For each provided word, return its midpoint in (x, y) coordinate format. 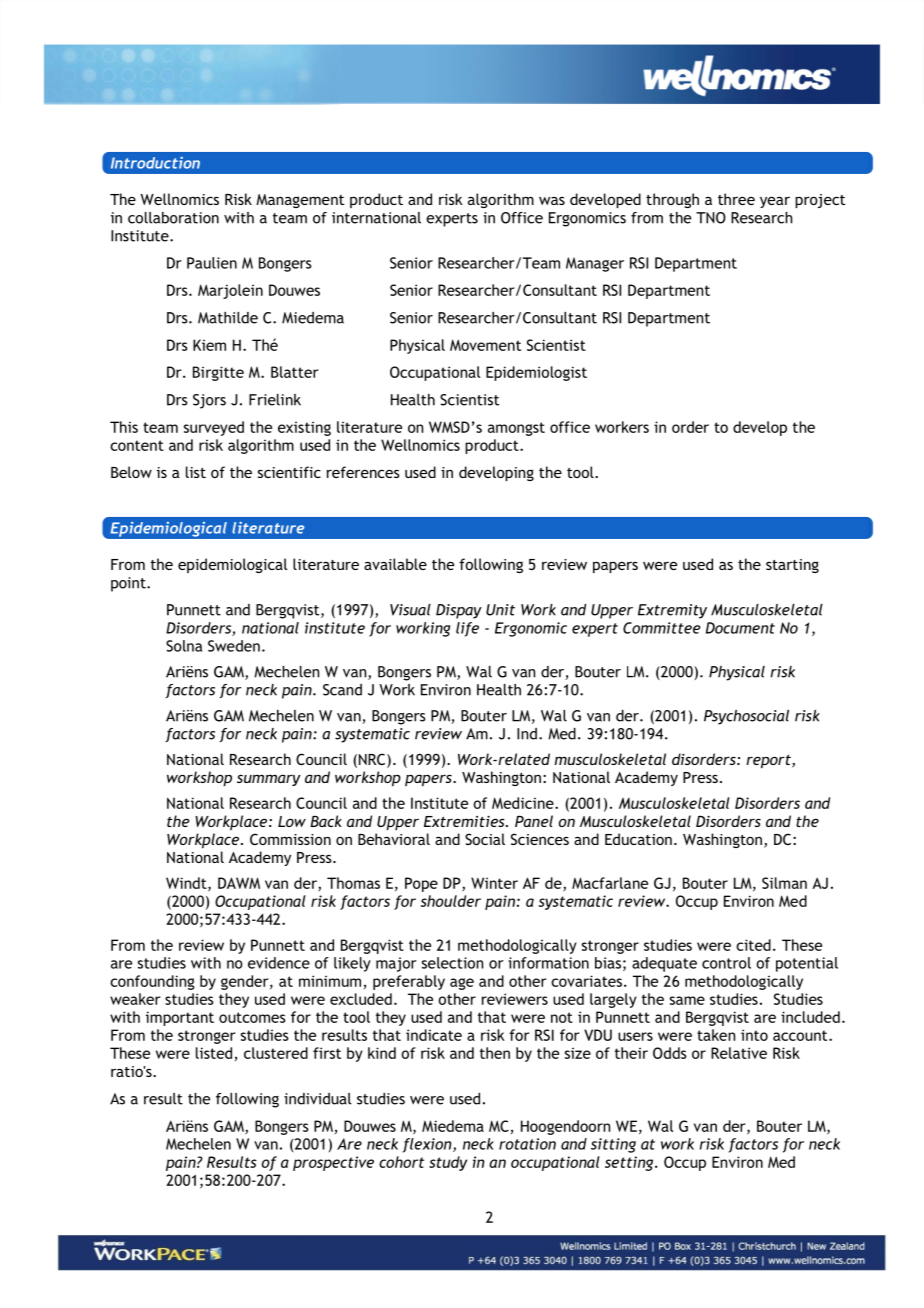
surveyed (214, 428)
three (736, 199)
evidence (279, 963)
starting (792, 566)
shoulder (451, 901)
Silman (784, 883)
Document (740, 628)
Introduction (155, 163)
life (467, 629)
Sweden (234, 646)
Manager (595, 264)
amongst (516, 429)
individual (317, 1099)
